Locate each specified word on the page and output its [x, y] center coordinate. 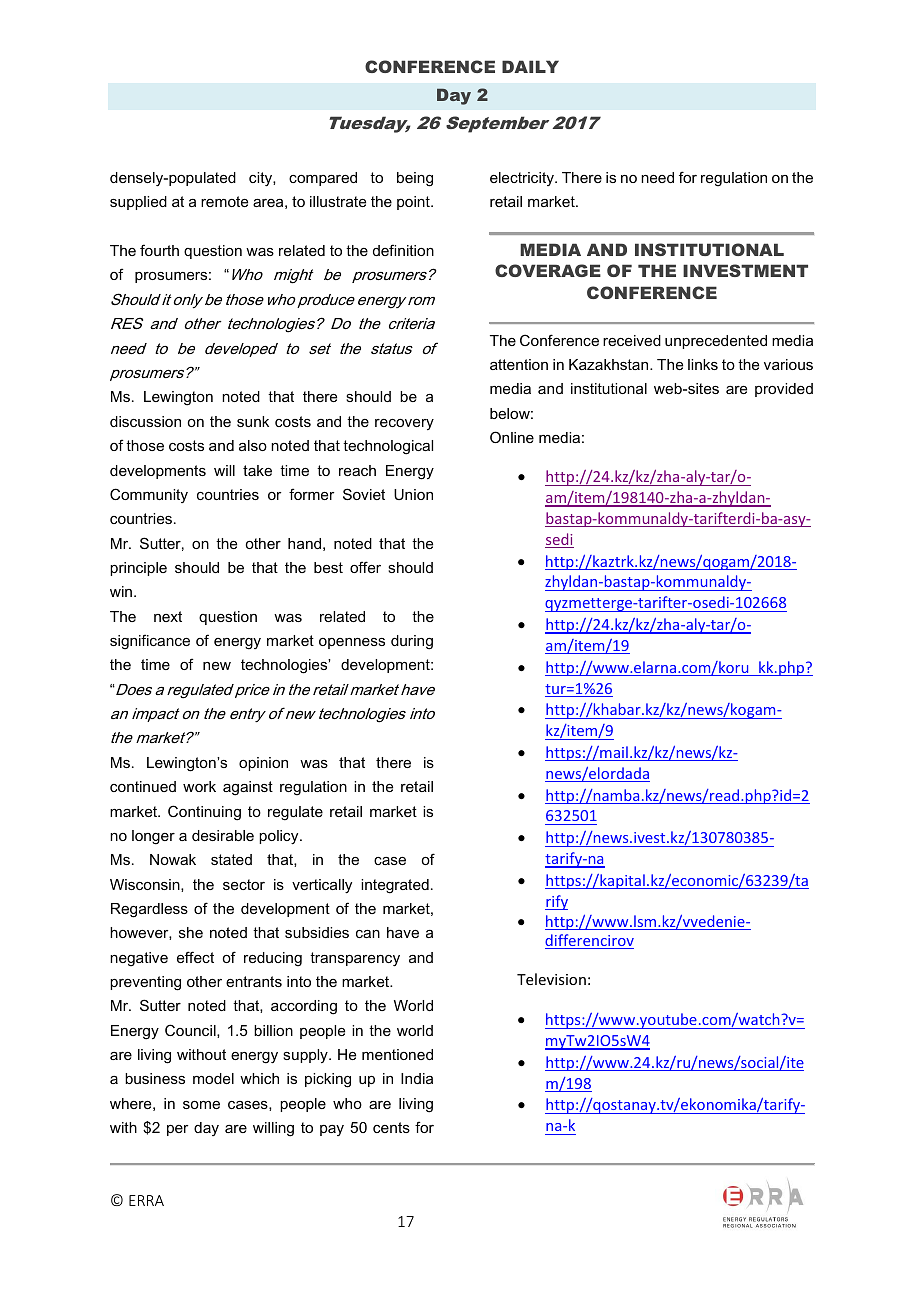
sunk [253, 421]
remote [224, 201]
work [199, 786]
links [703, 364]
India [417, 1078]
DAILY [530, 66]
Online [512, 437]
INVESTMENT [745, 270]
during [412, 642]
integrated [395, 886]
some [201, 1105]
